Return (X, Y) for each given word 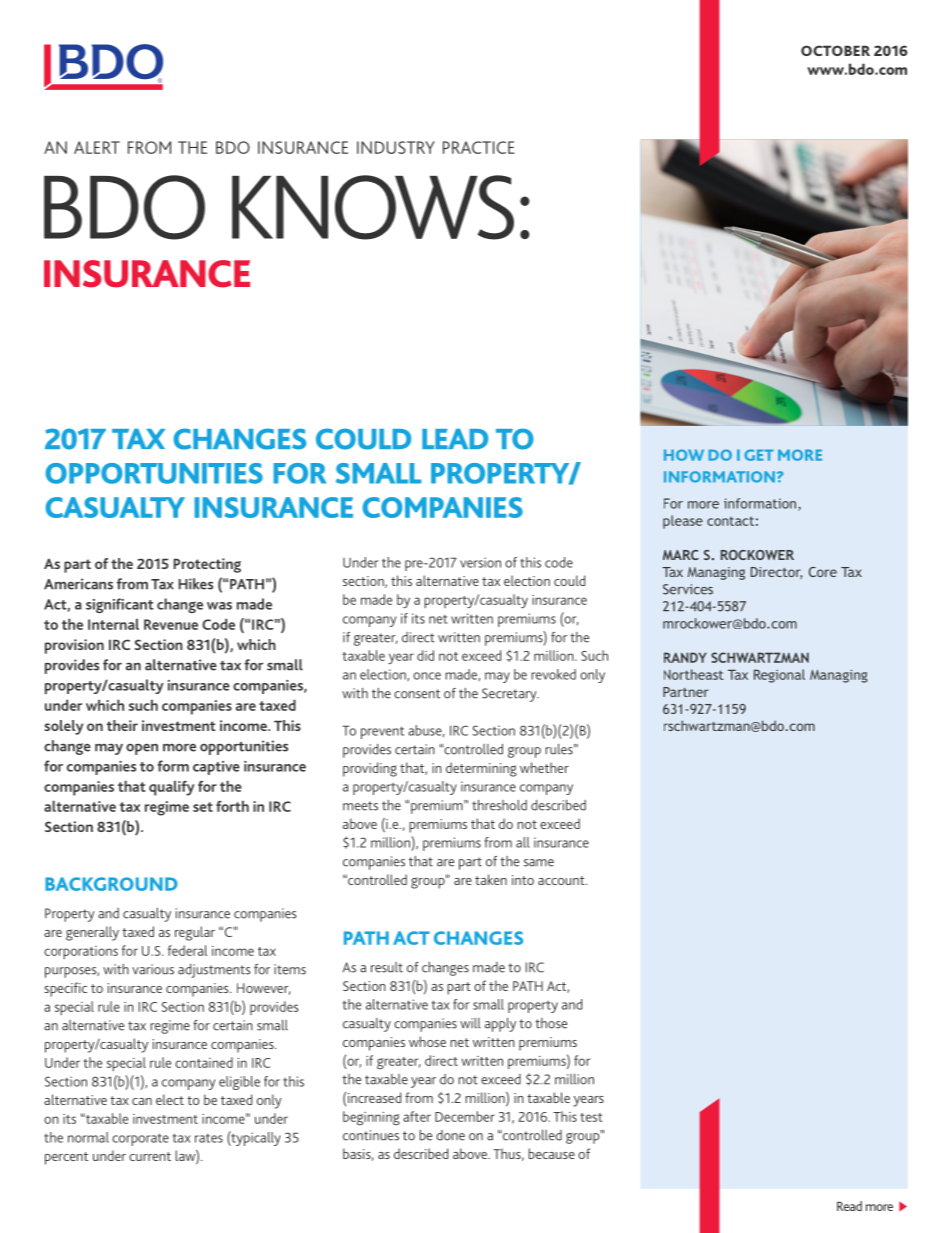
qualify (171, 788)
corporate (140, 1139)
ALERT (97, 147)
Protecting (207, 565)
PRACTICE (479, 147)
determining (481, 769)
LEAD (455, 439)
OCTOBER (835, 50)
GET (759, 455)
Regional (779, 676)
